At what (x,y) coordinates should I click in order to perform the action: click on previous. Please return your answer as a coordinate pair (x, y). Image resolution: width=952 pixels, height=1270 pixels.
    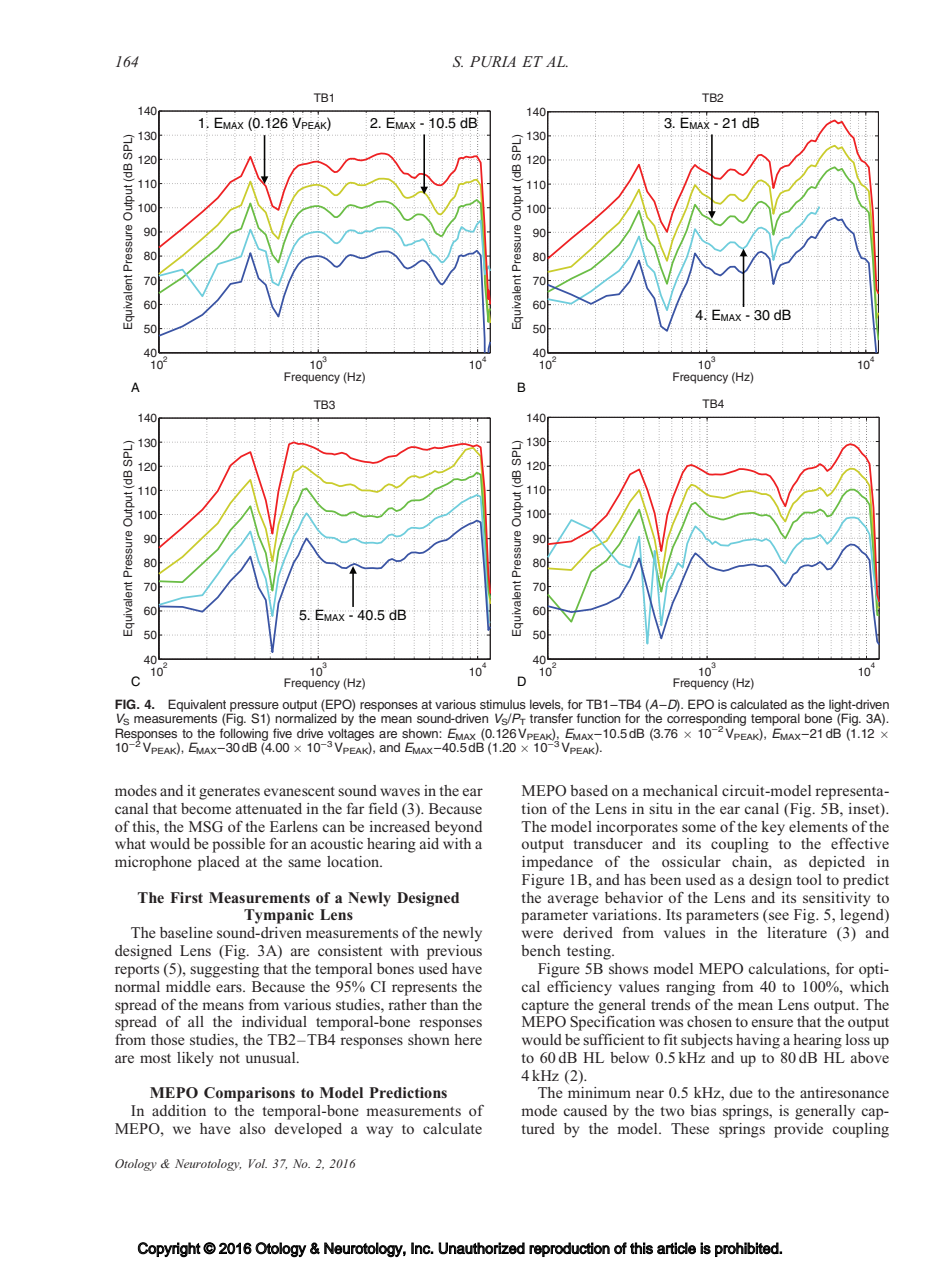
    Looking at the image, I should click on (454, 952).
